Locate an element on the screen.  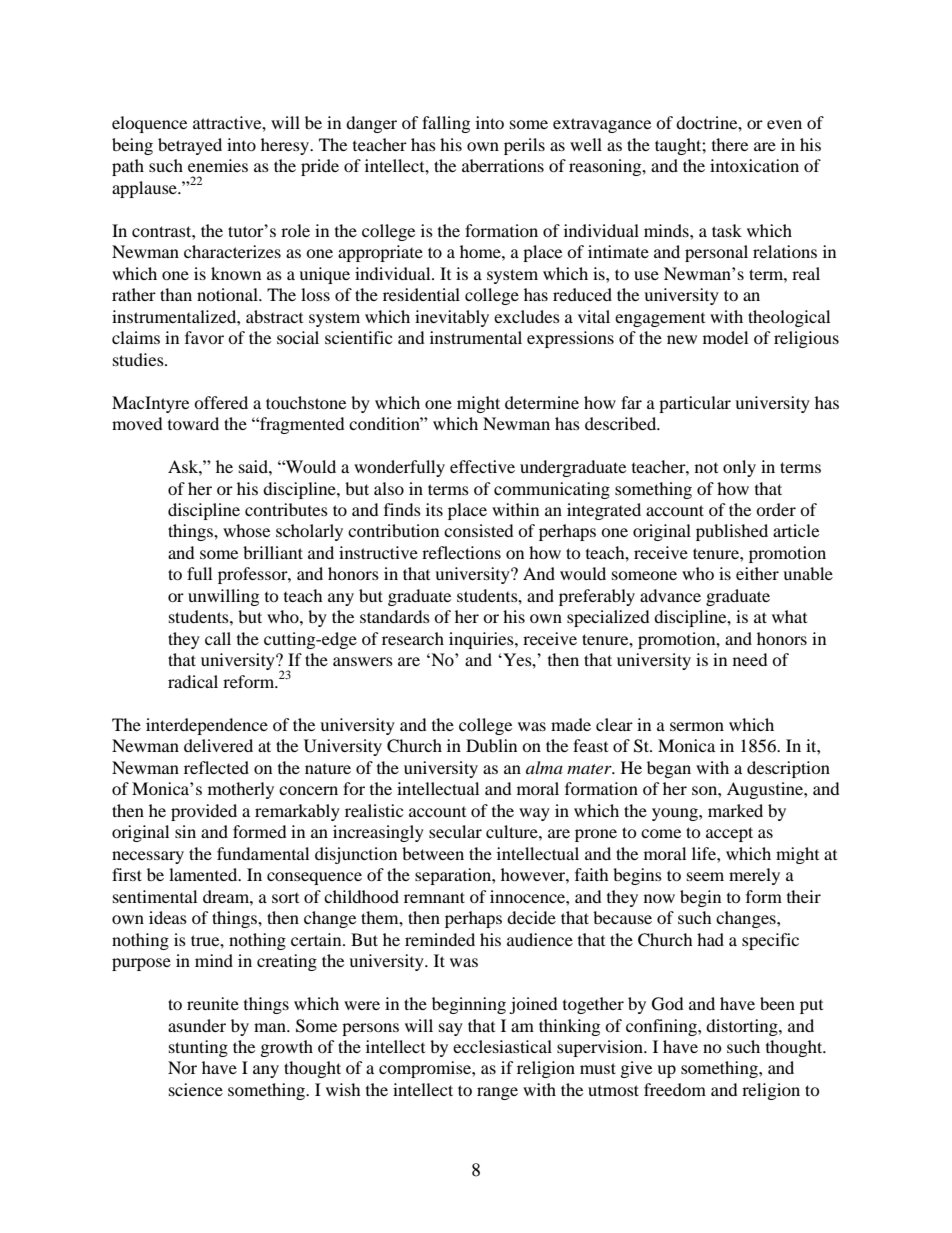
favor is located at coordinates (204, 337).
